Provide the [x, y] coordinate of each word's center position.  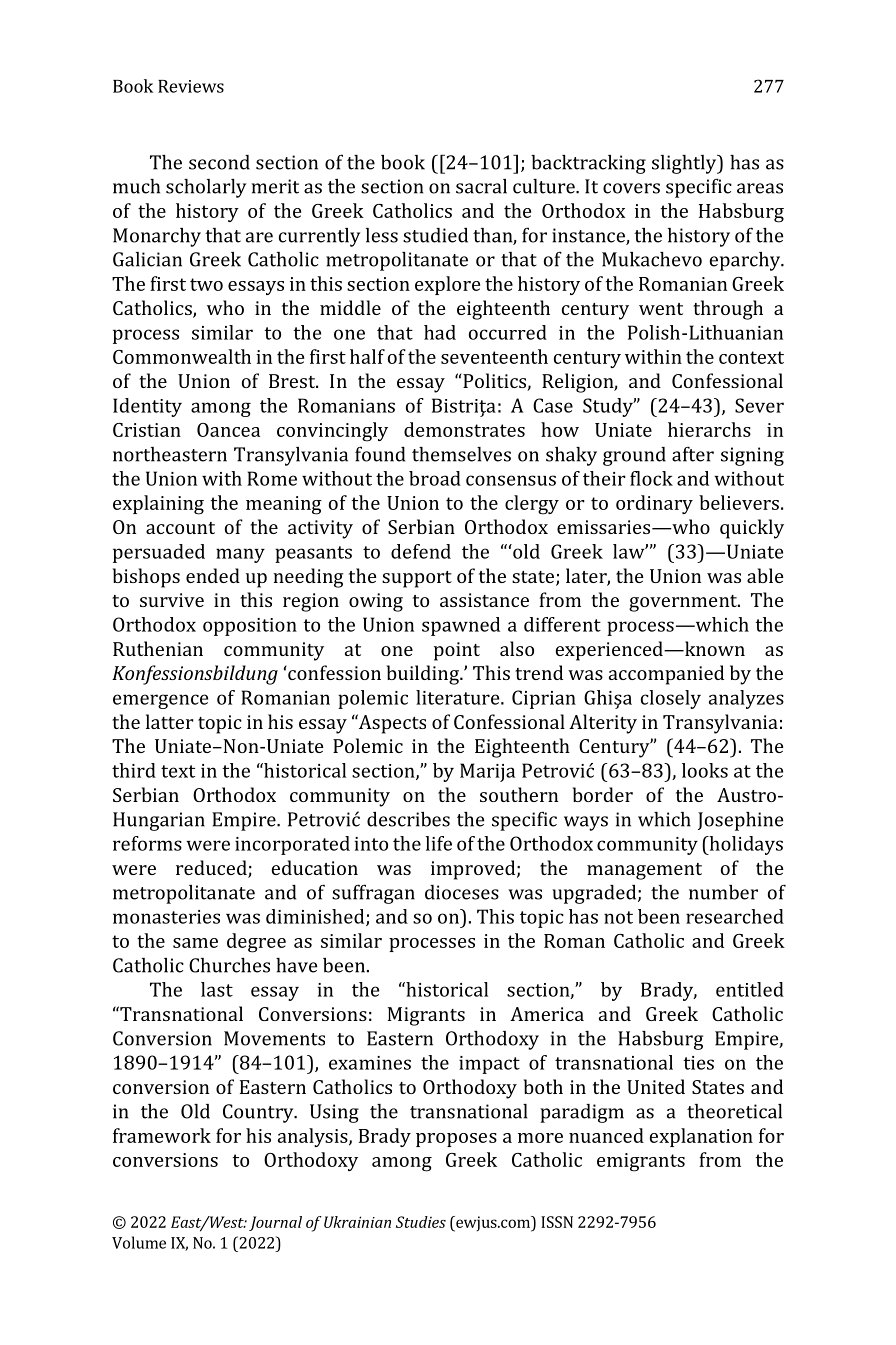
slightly [685, 164]
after [693, 454]
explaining [158, 505]
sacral [481, 186]
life [438, 843]
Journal [275, 1223]
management [644, 871]
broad [435, 478]
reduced [212, 869]
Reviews [191, 86]
